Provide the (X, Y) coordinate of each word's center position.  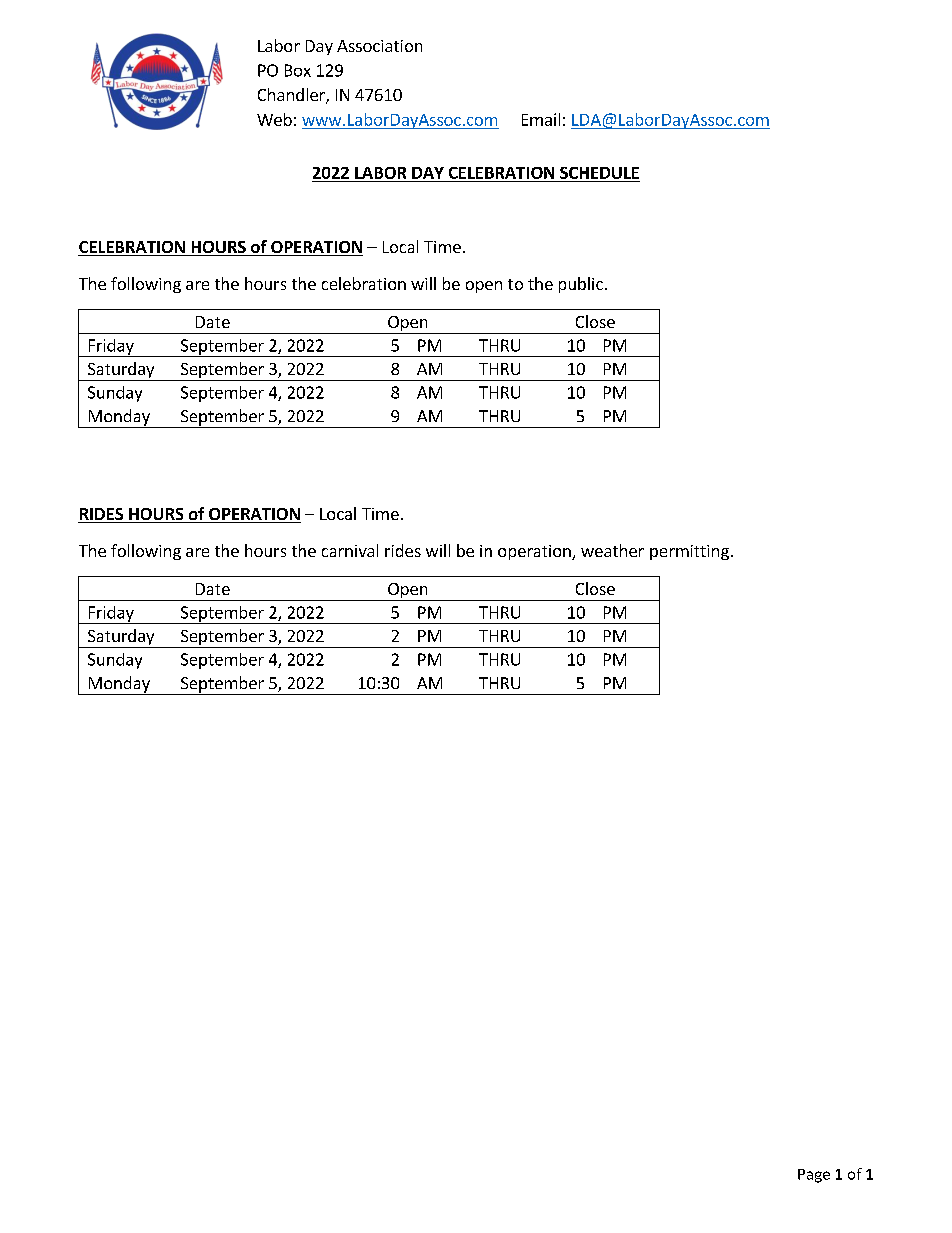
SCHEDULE (599, 173)
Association (379, 46)
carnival (350, 550)
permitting (689, 552)
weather (612, 550)
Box (298, 70)
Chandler (292, 96)
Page (814, 1176)
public (581, 285)
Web (274, 119)
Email (541, 119)
